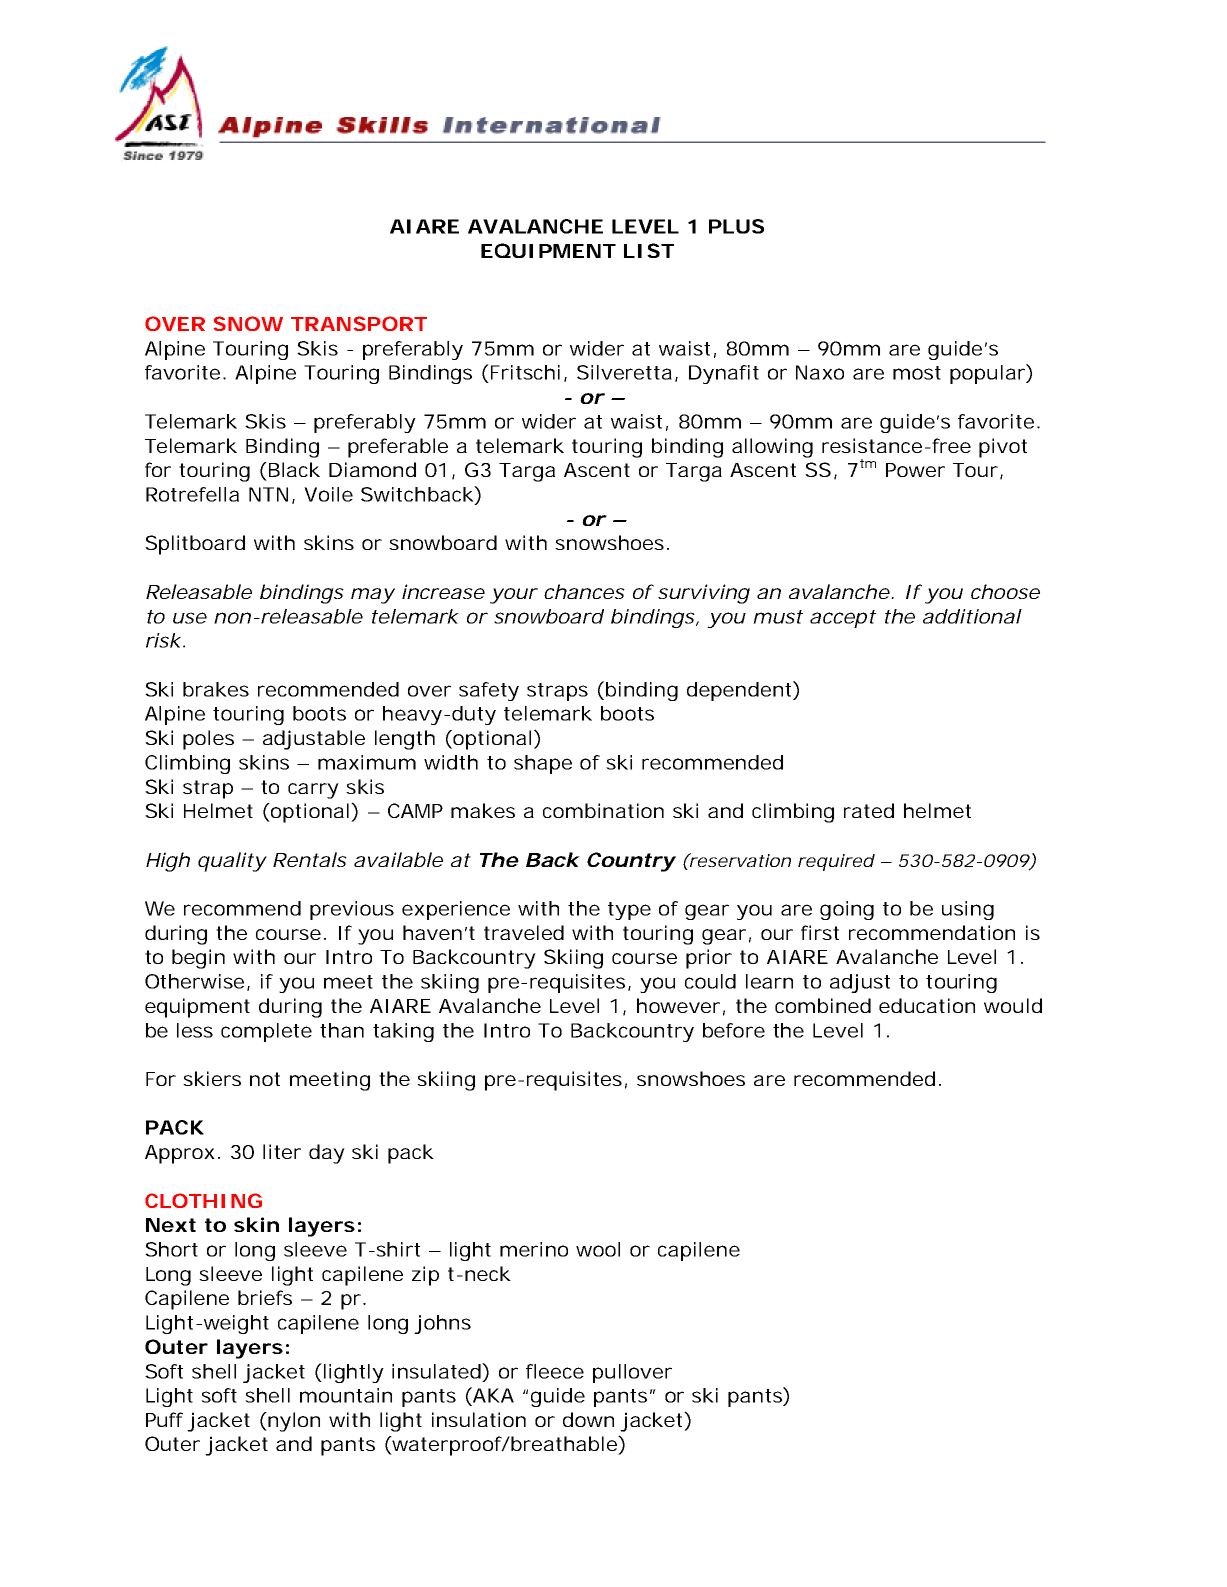  I want to click on not, so click(265, 1079).
